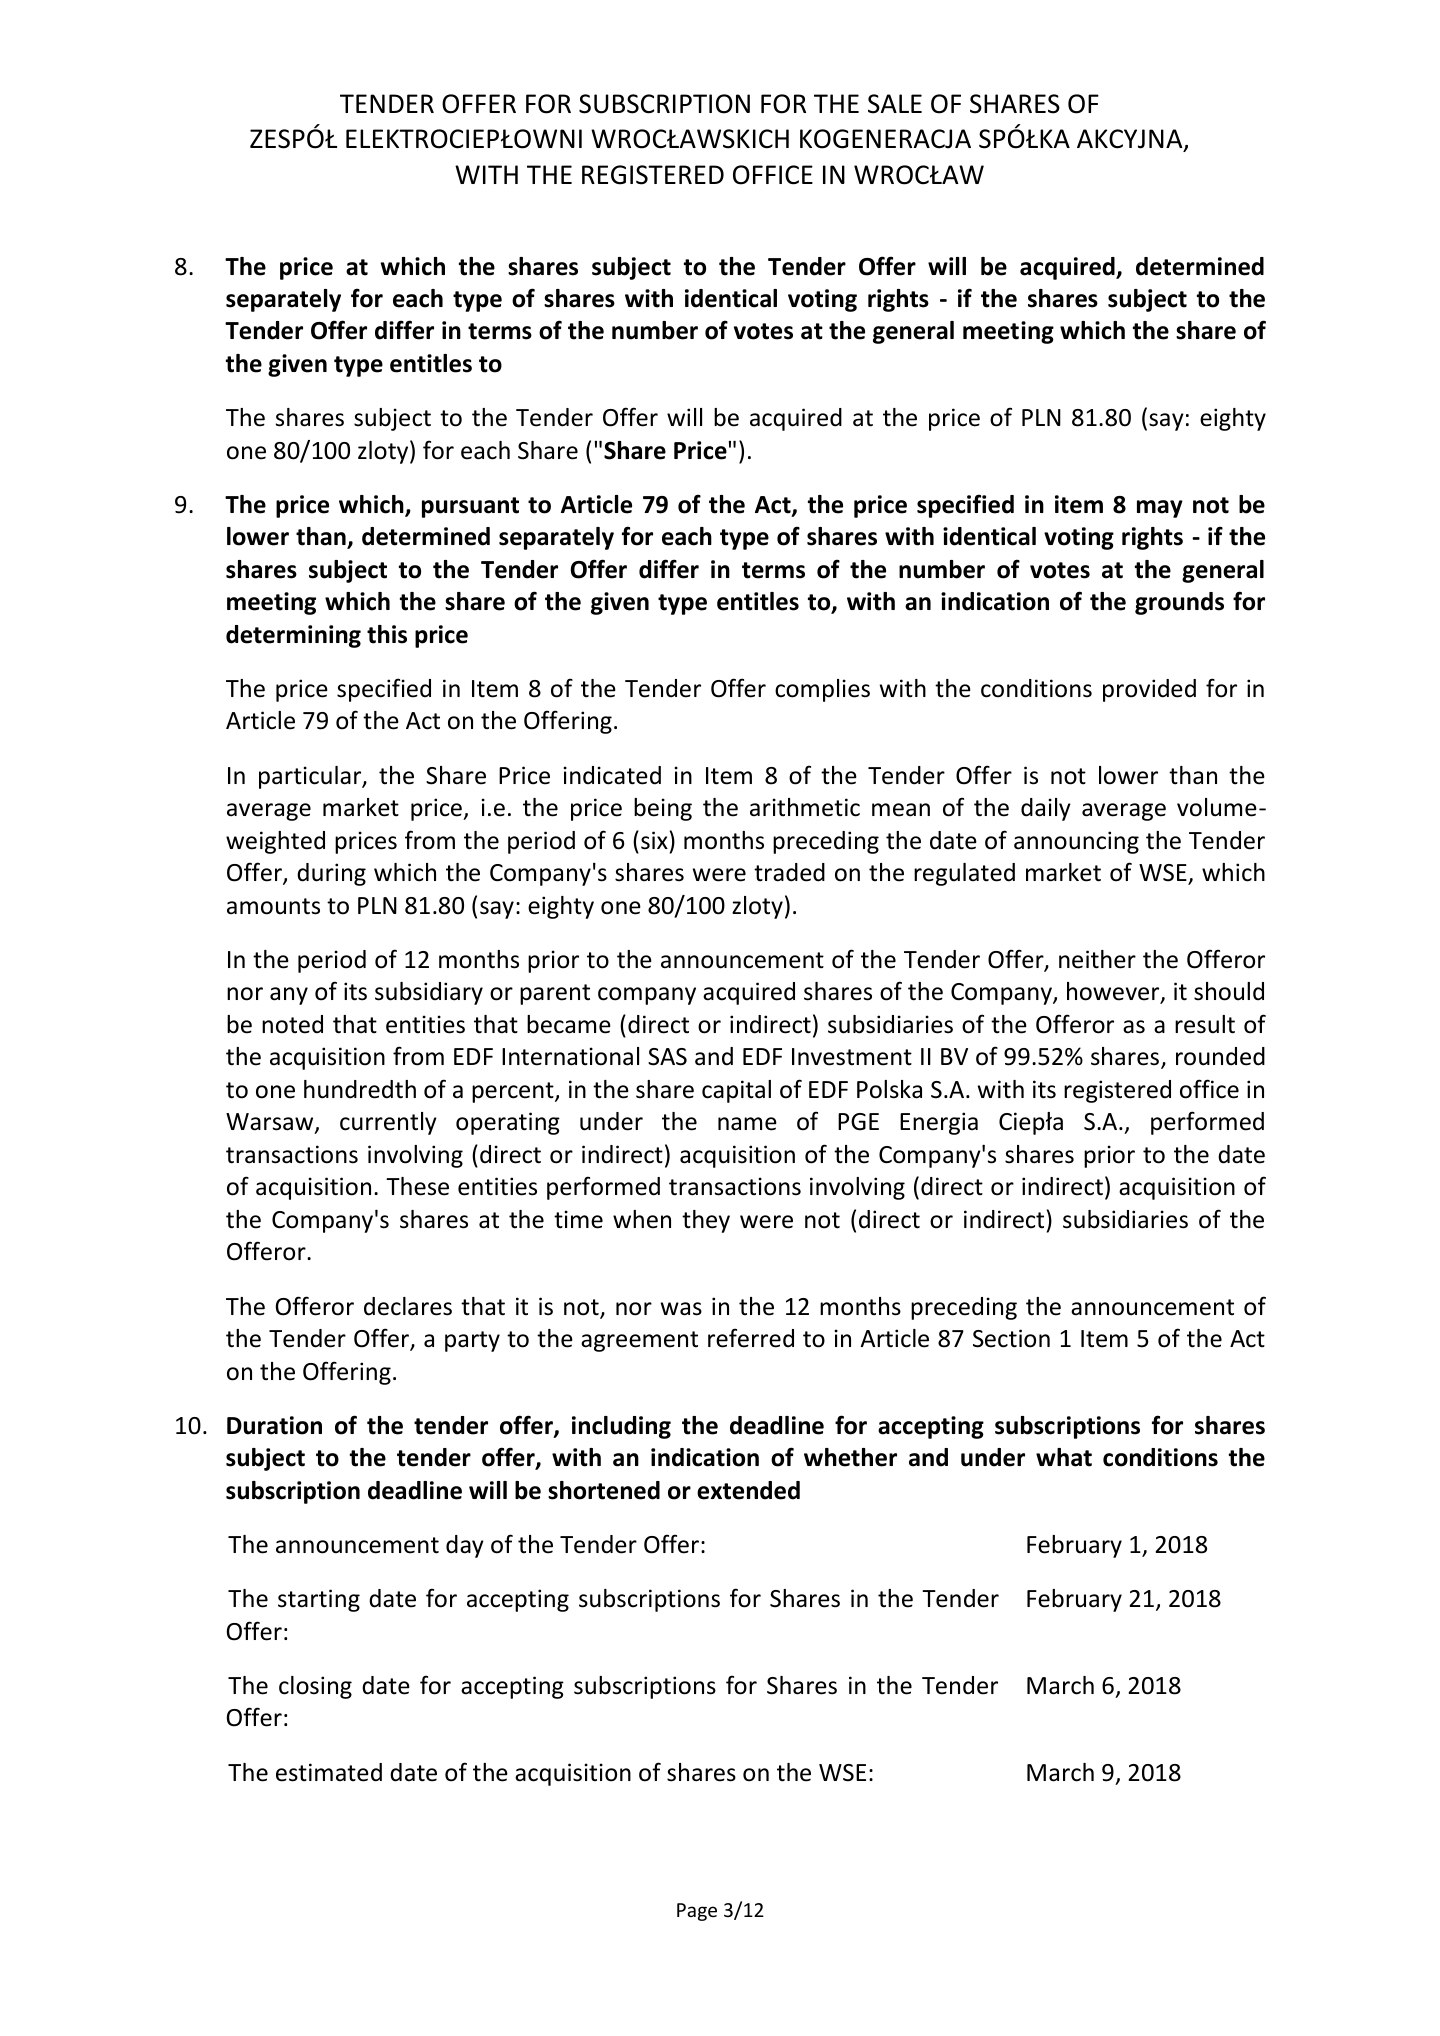 The height and width of the image is (2036, 1440). I want to click on pursuant, so click(470, 507).
